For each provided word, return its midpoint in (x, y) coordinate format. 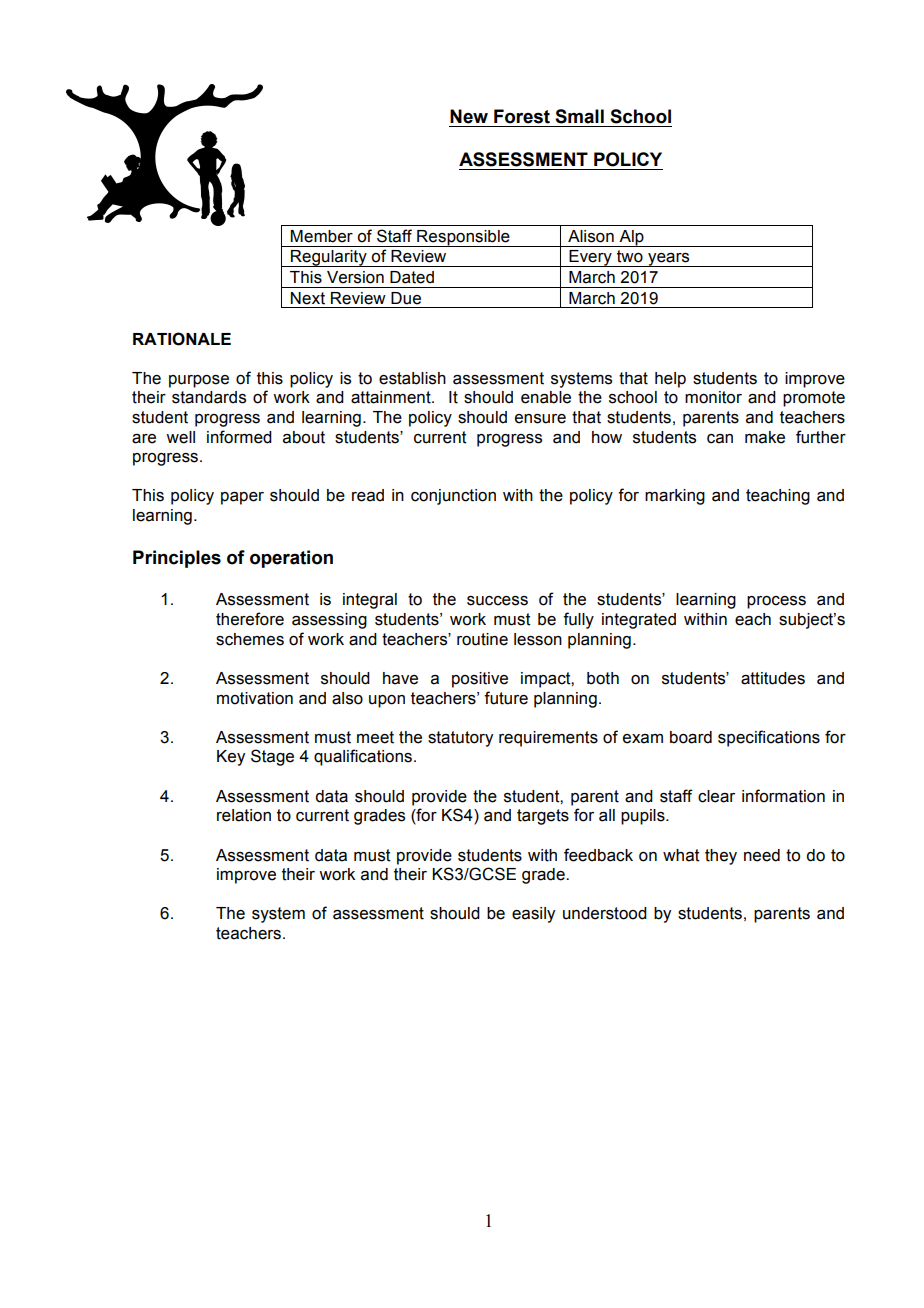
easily (533, 915)
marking (675, 497)
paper (242, 498)
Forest (522, 116)
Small (579, 116)
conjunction (453, 497)
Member (321, 236)
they (721, 857)
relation (244, 815)
